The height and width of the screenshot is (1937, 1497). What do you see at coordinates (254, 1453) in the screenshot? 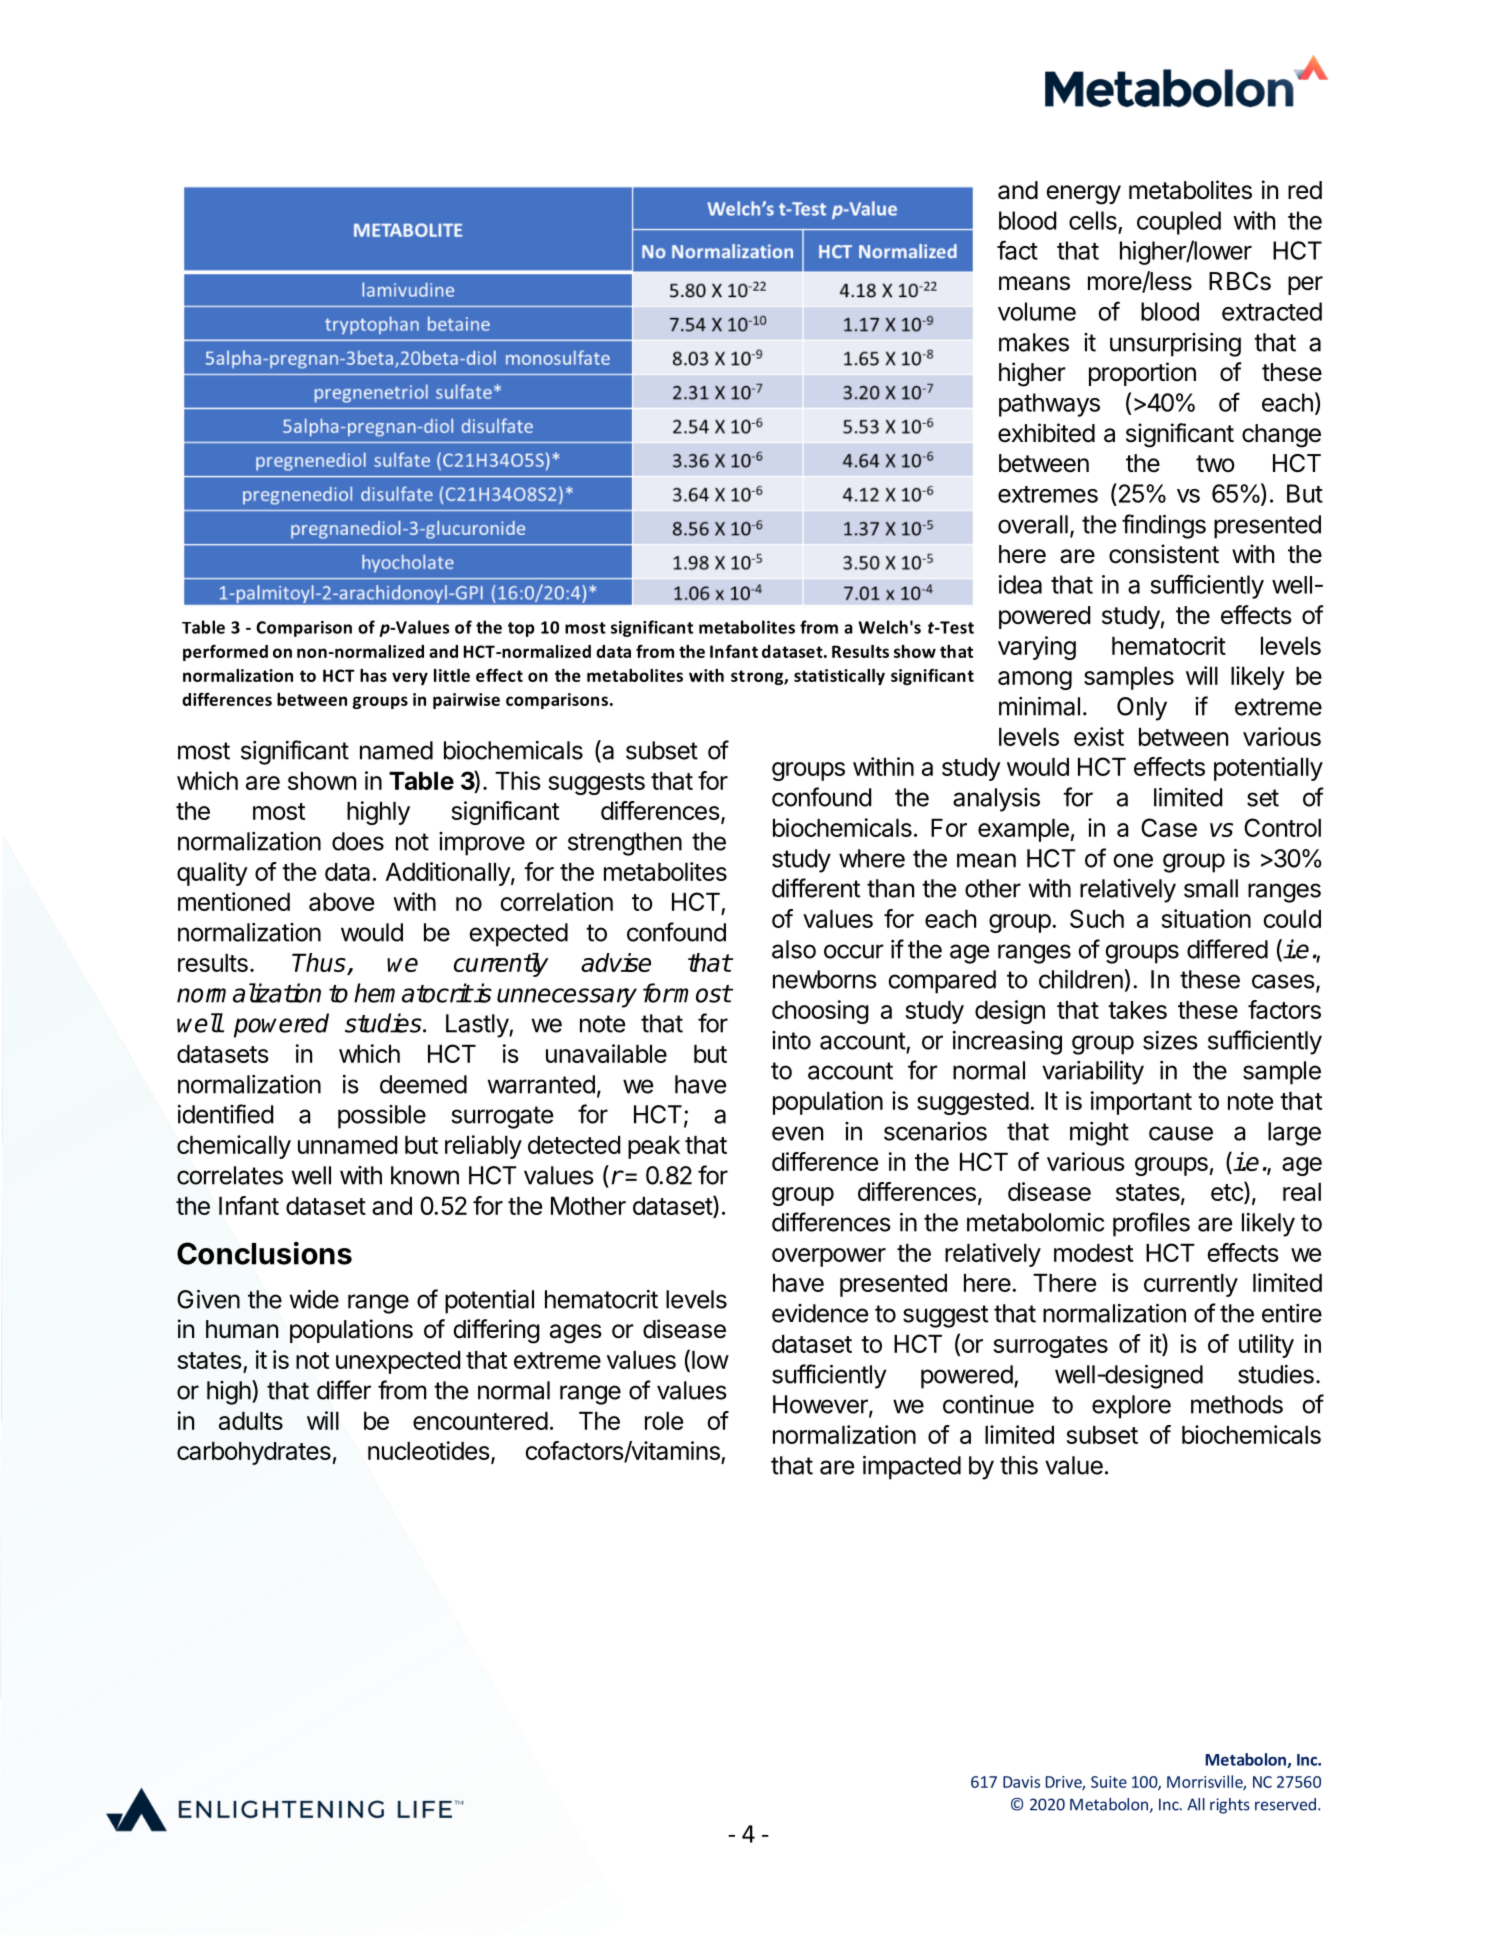
I see `carbohydrates` at bounding box center [254, 1453].
